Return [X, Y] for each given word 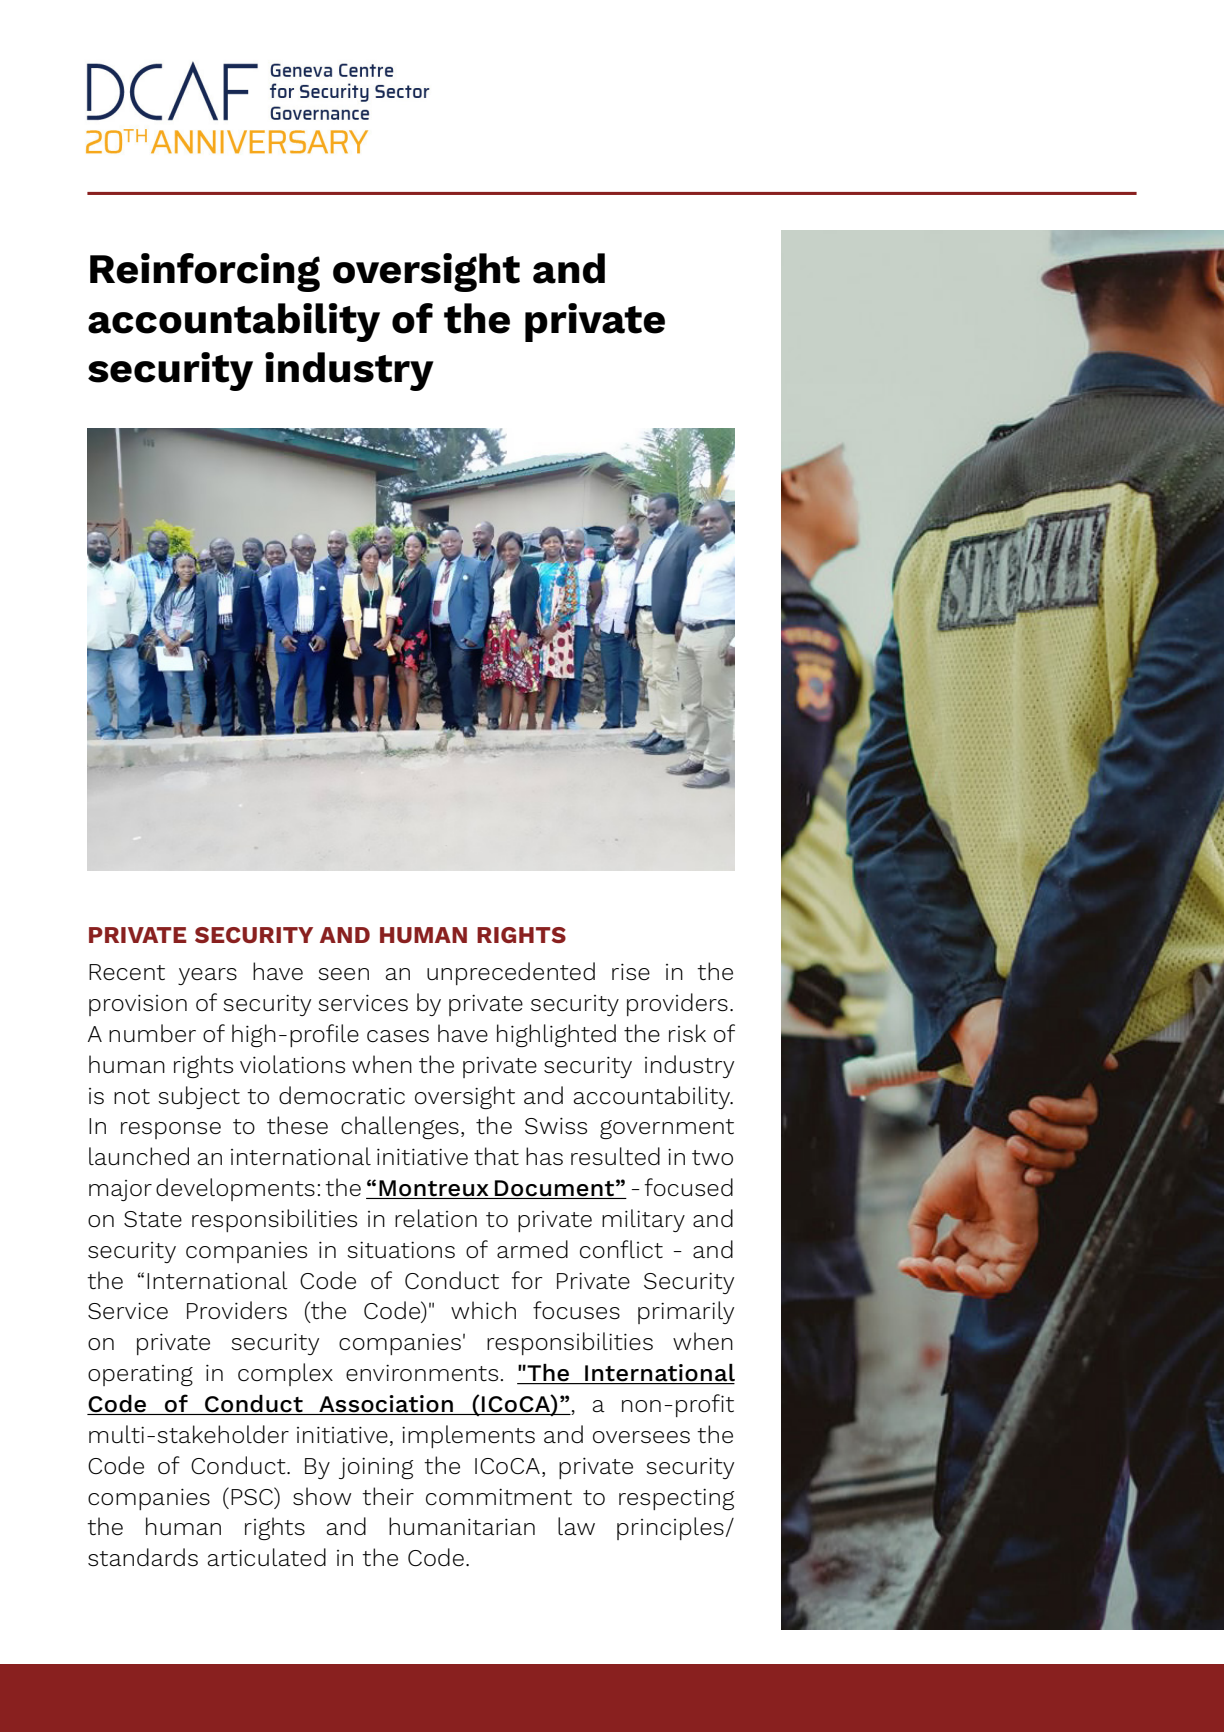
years [207, 976]
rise [631, 972]
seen [343, 974]
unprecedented [511, 973]
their [388, 1496]
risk [687, 1033]
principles [671, 1528]
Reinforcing [205, 272]
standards [143, 1557]
